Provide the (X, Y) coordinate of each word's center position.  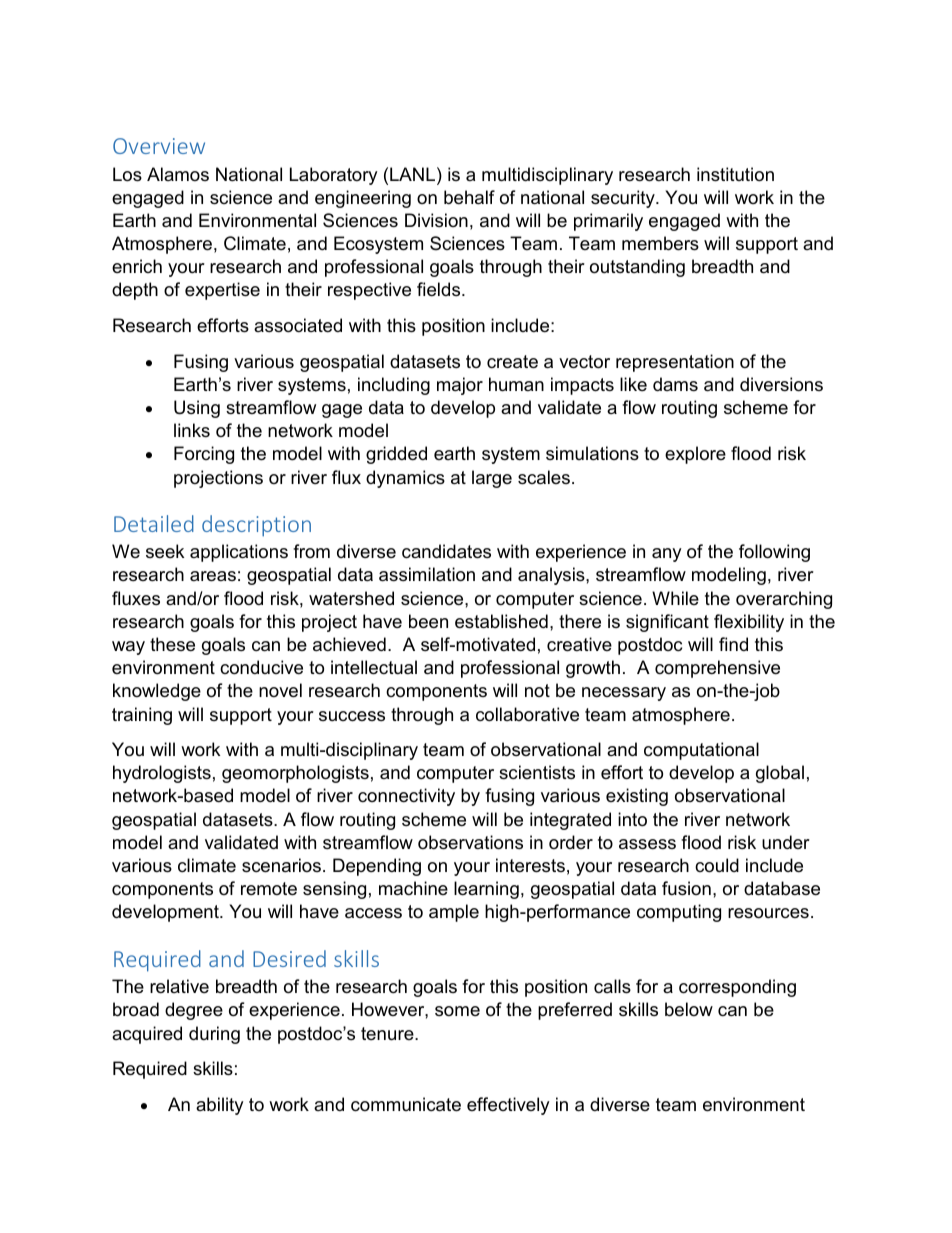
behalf (469, 197)
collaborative (527, 714)
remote (269, 889)
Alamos (178, 174)
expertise (222, 291)
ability (220, 1106)
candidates (446, 551)
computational (701, 751)
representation (675, 363)
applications (239, 553)
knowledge (157, 692)
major (460, 386)
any (667, 555)
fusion (686, 888)
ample (454, 913)
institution (735, 174)
